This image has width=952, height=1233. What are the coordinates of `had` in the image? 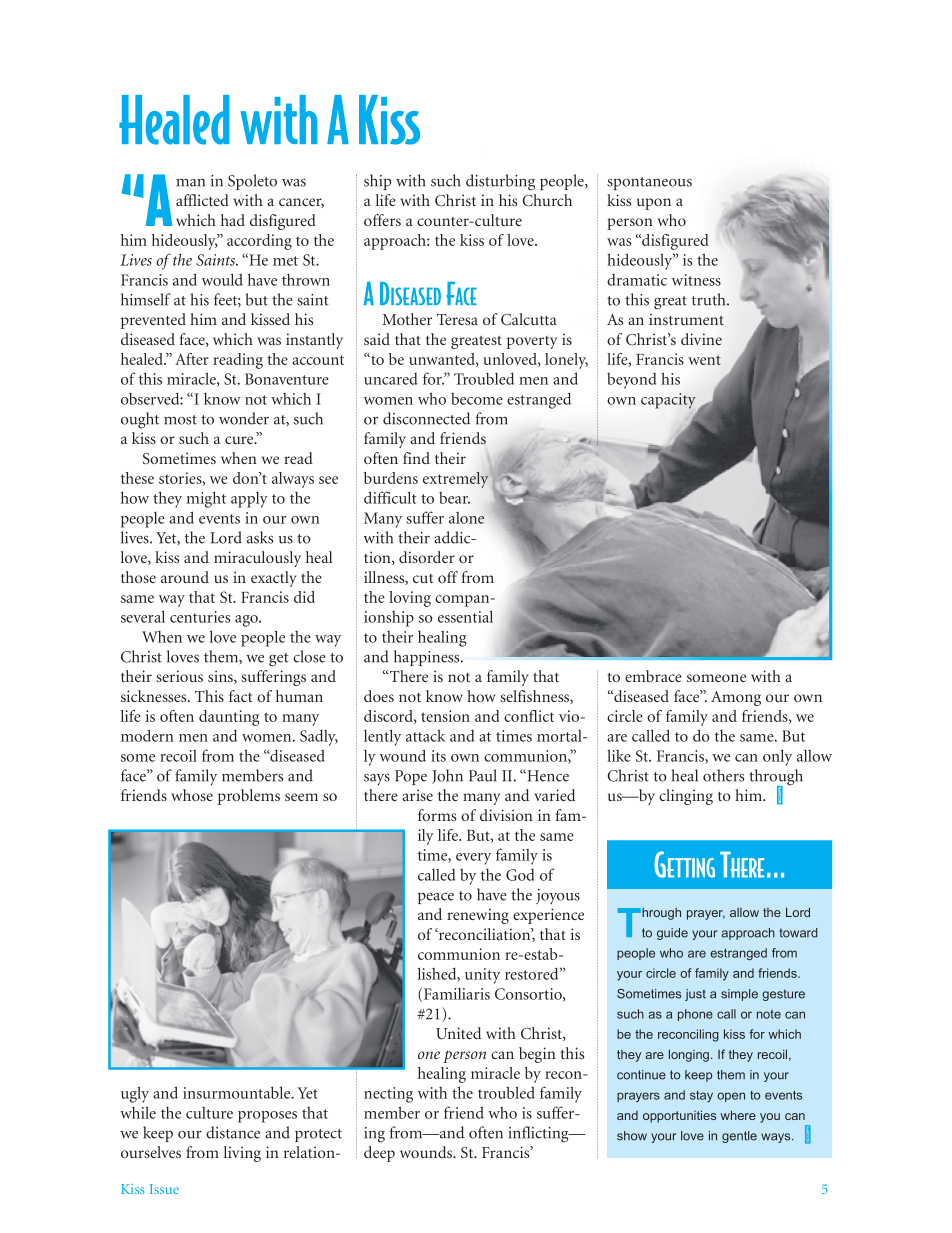 It's located at (233, 220).
